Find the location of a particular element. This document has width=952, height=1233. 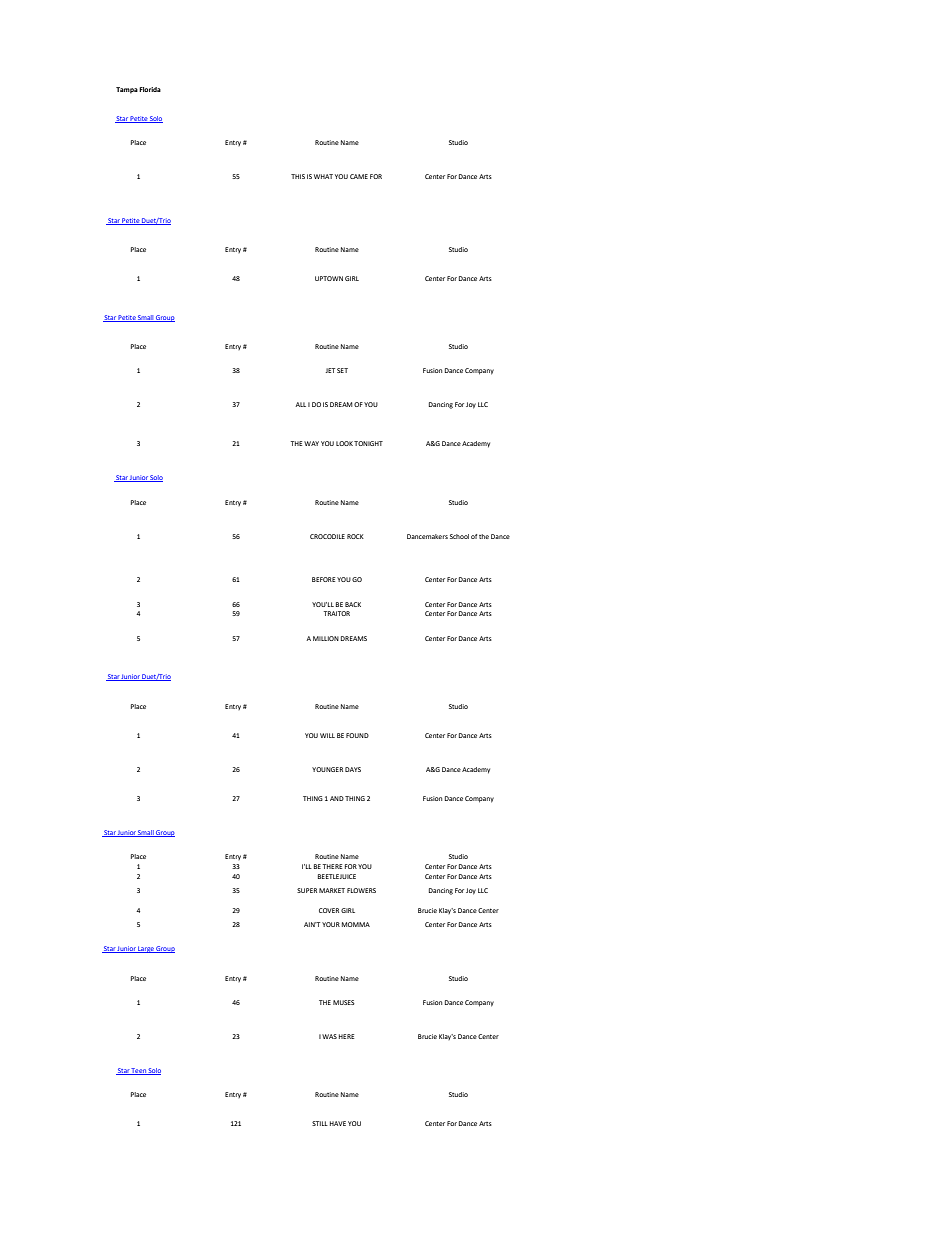

Florida is located at coordinates (150, 89).
